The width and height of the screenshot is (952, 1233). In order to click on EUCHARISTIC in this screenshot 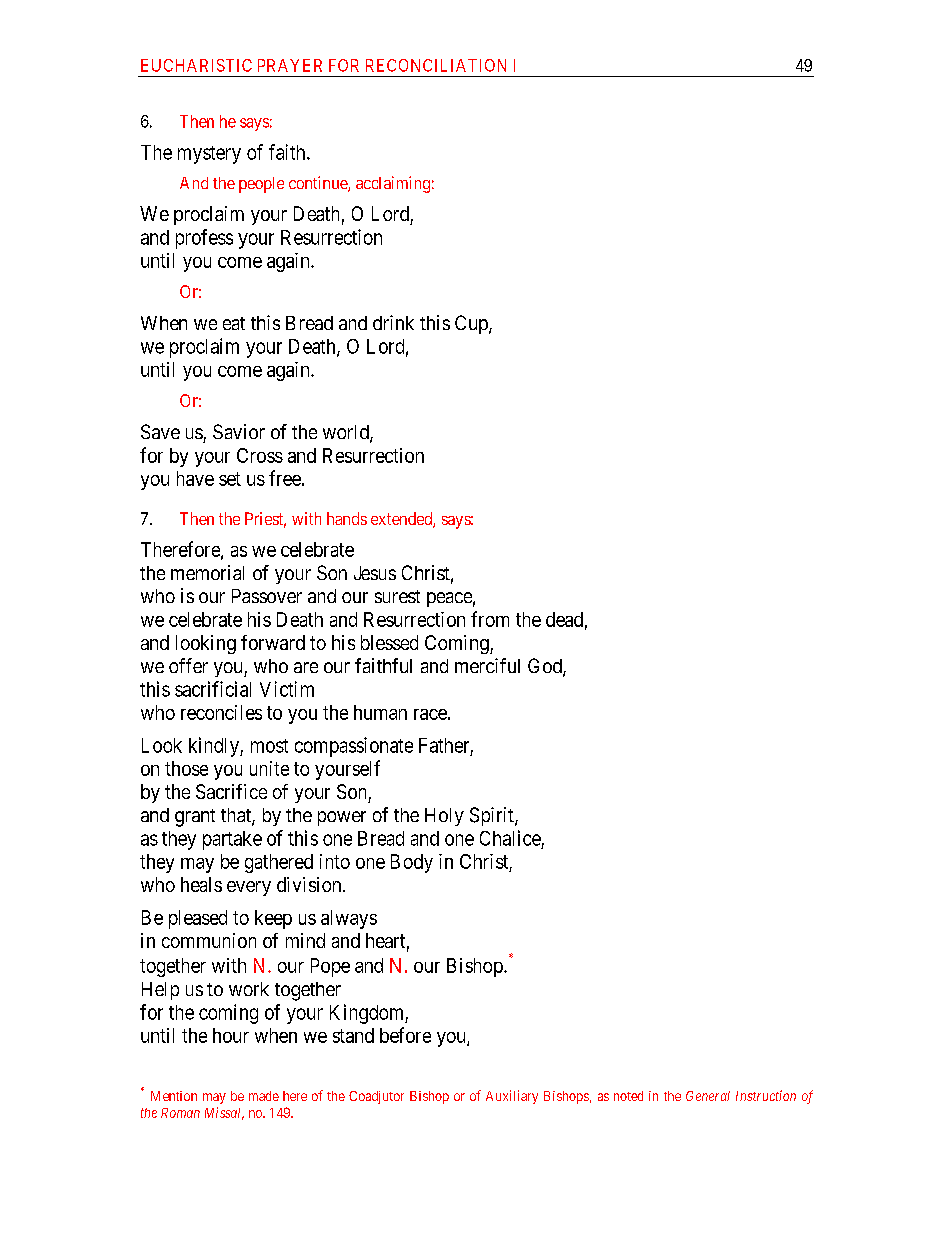, I will do `click(196, 65)`.
